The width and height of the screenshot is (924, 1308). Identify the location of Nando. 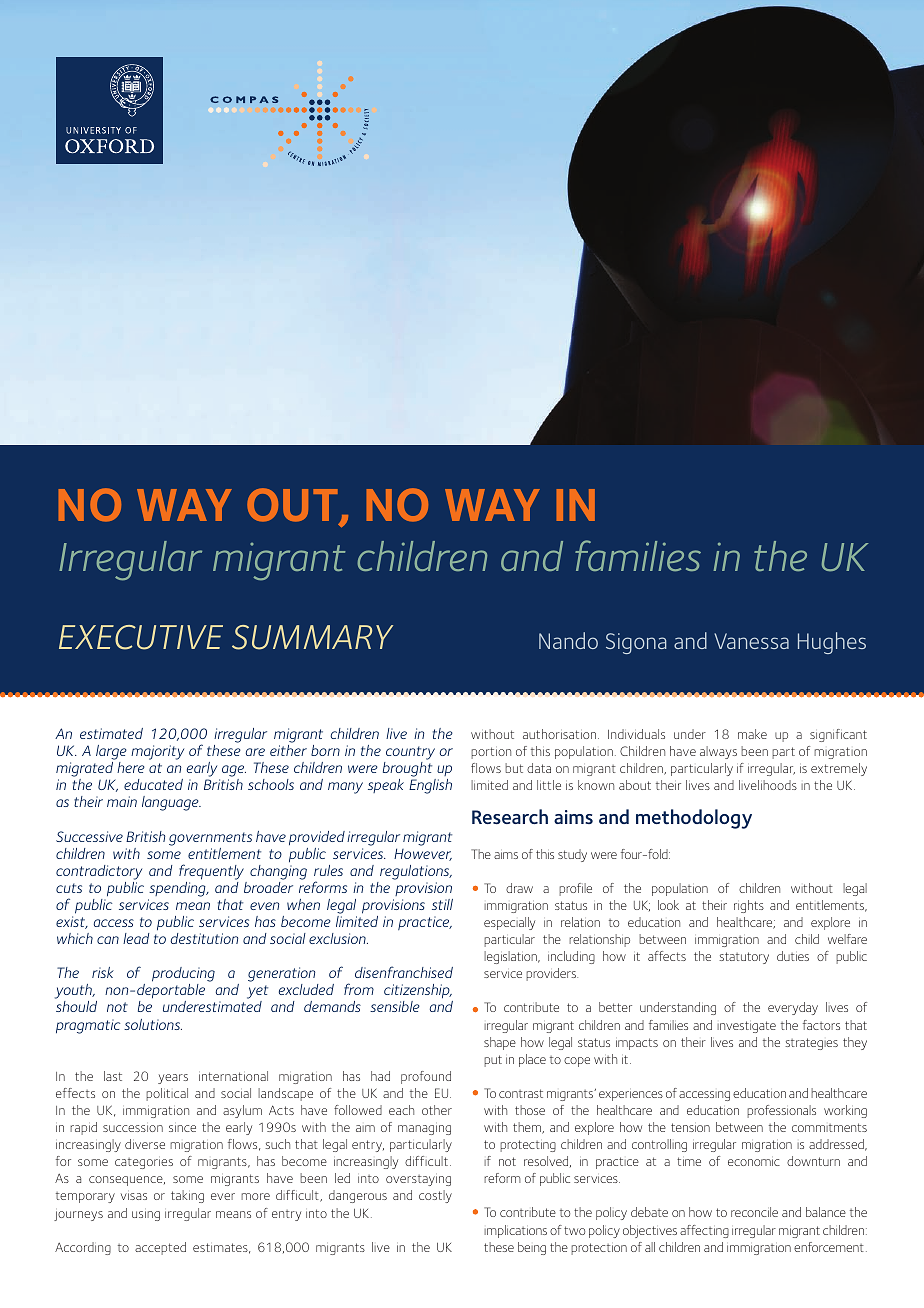
(568, 640).
